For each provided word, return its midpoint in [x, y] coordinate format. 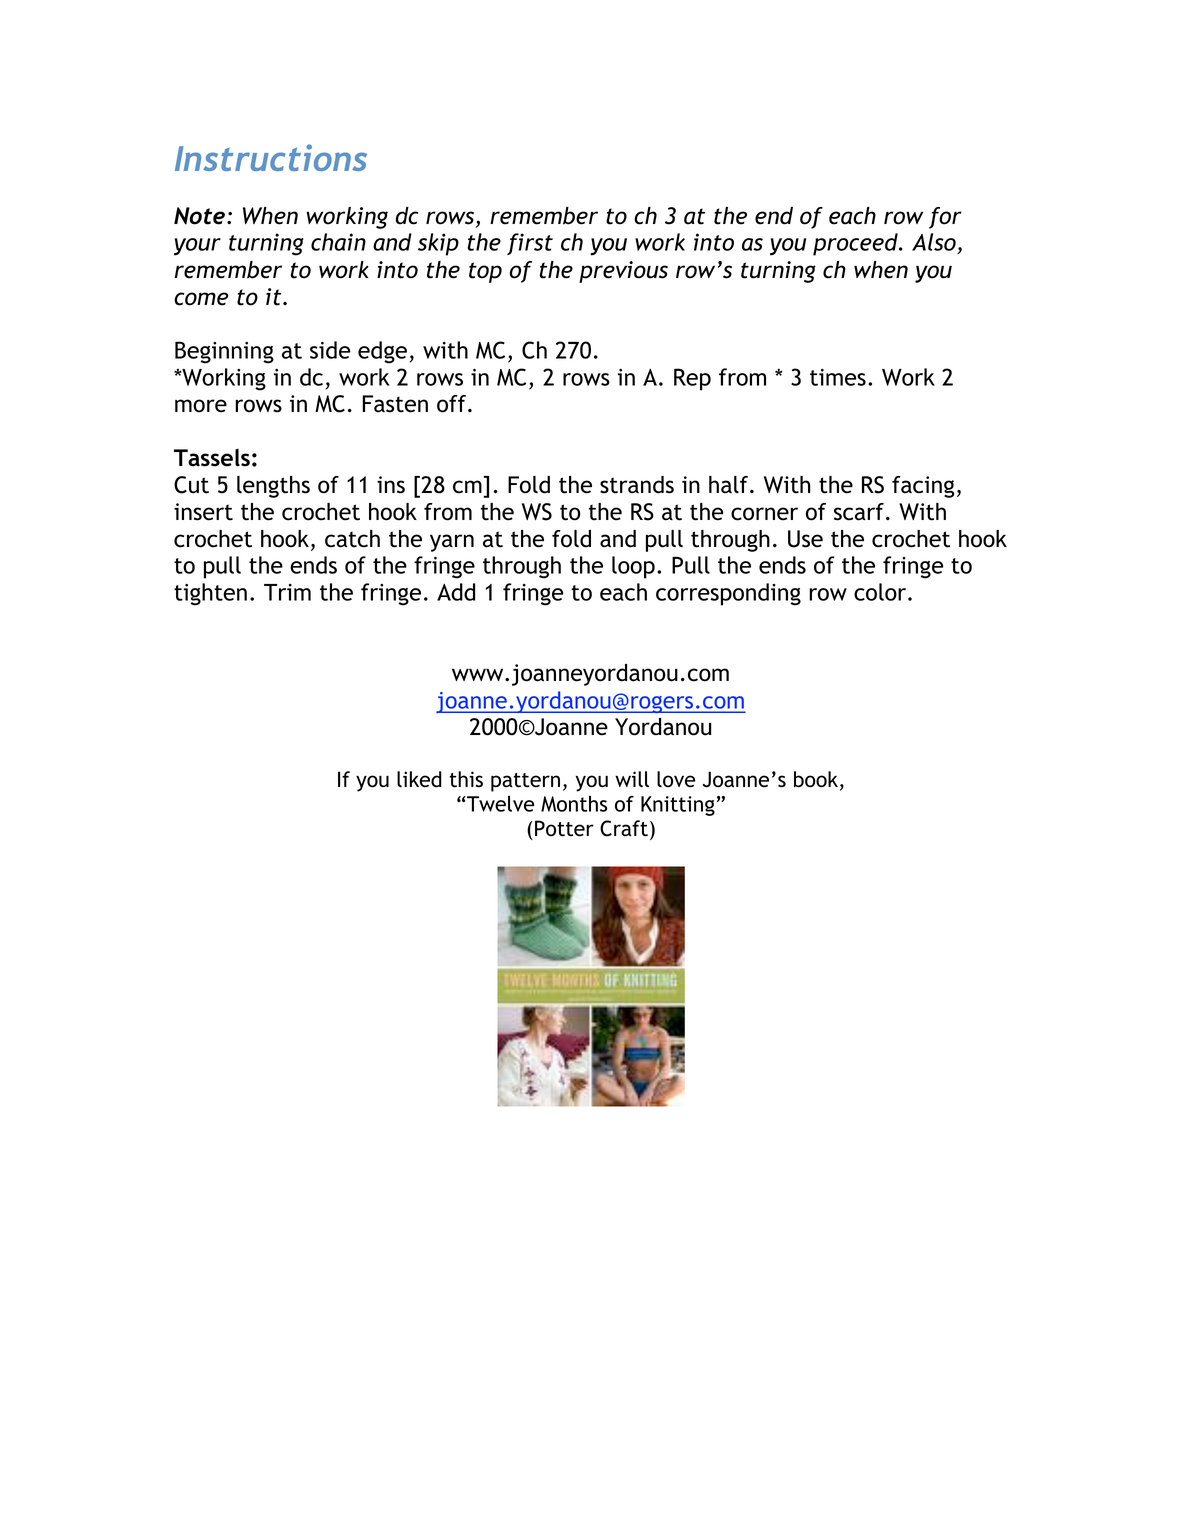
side [330, 350]
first [530, 244]
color [881, 592]
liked [419, 779]
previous [623, 272]
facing [923, 487]
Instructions [271, 157]
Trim [287, 592]
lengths [273, 487]
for [945, 218]
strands [637, 485]
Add [456, 592]
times [838, 377]
